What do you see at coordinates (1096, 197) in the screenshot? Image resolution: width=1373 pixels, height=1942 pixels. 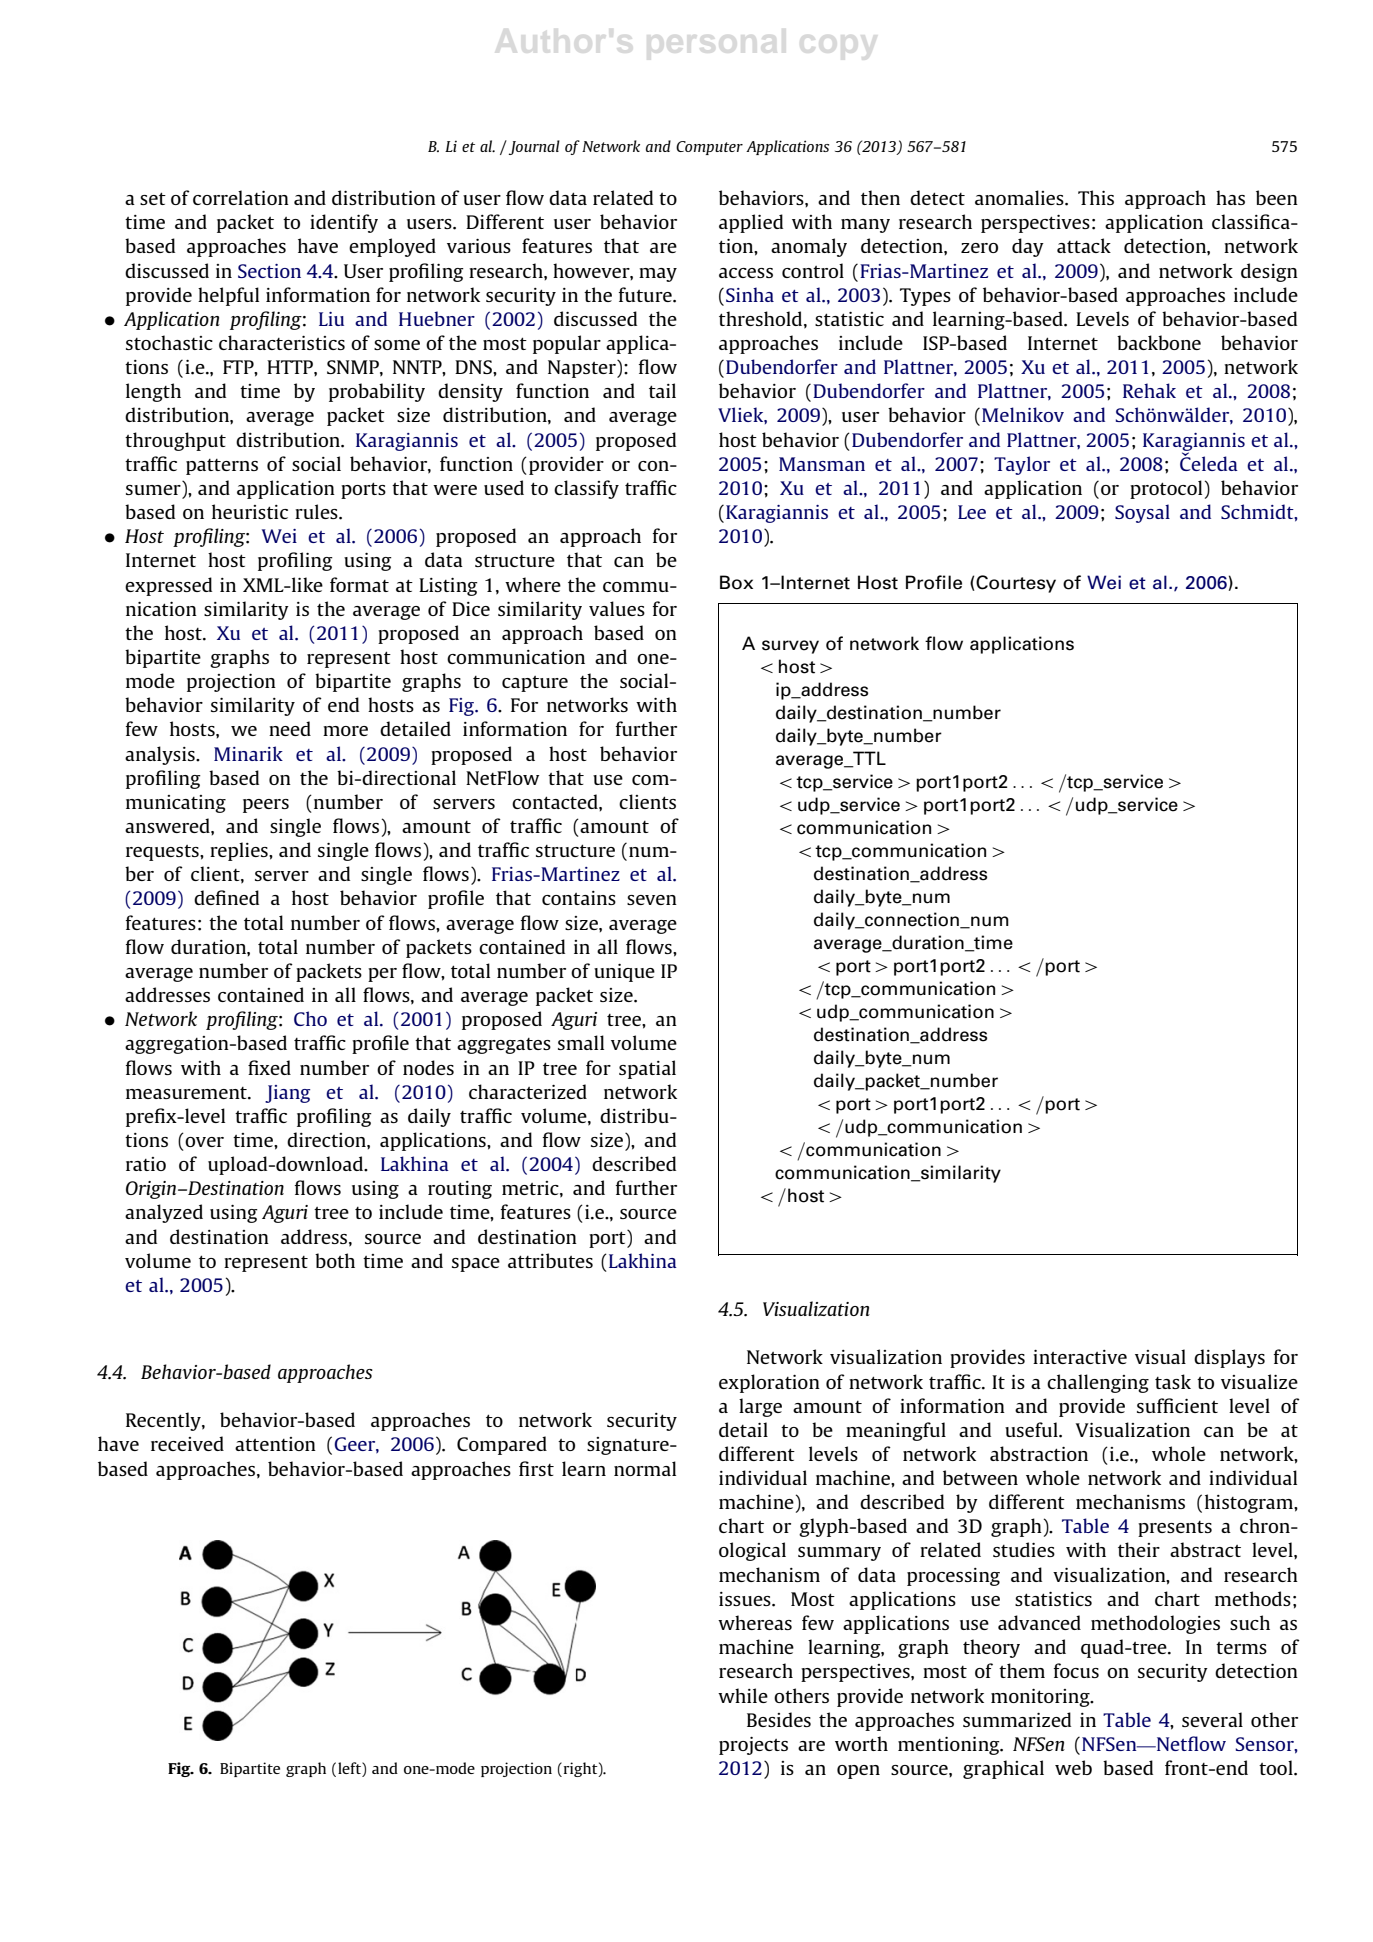 I see `This` at bounding box center [1096, 197].
